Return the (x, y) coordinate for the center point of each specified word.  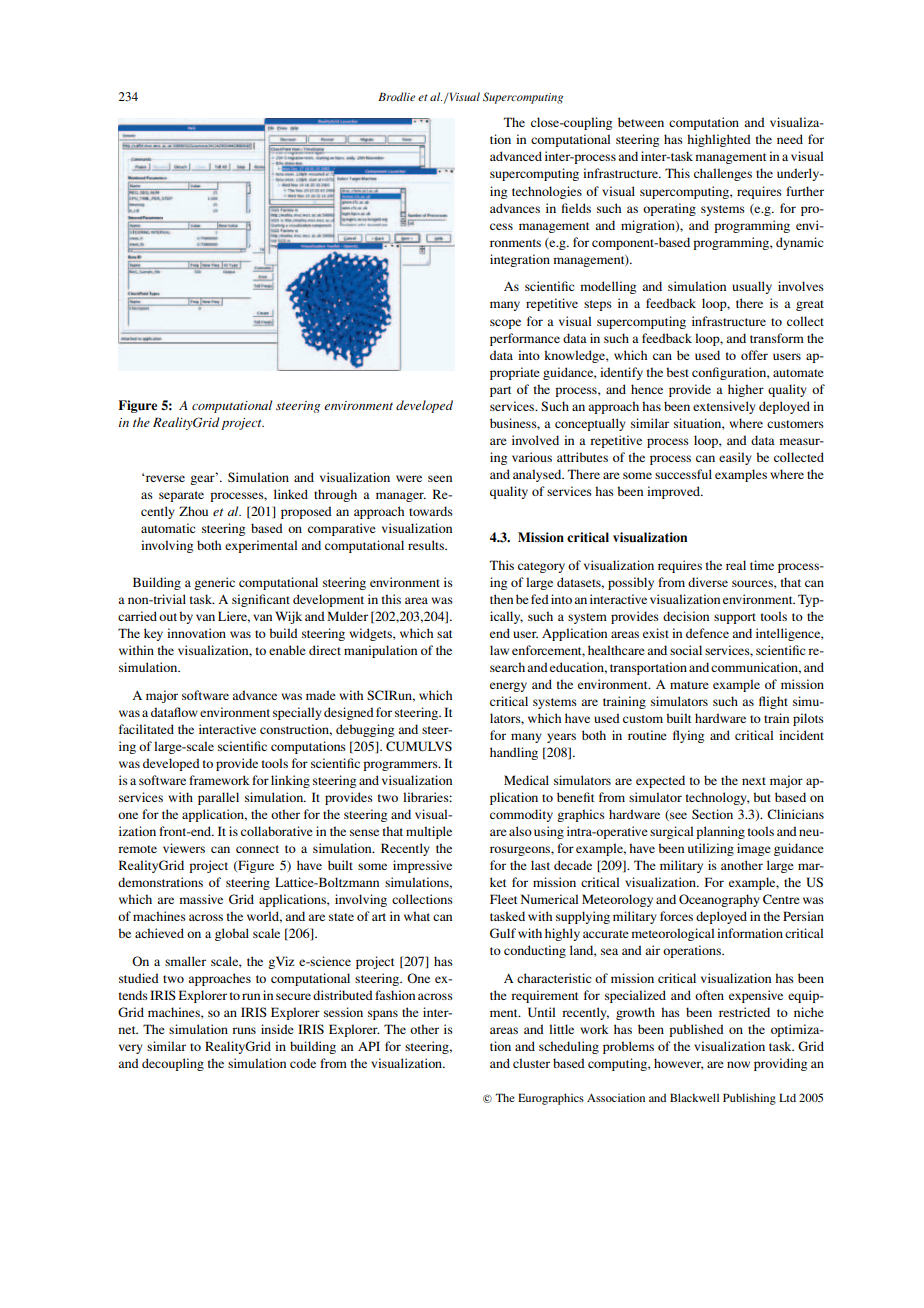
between (641, 122)
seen (440, 478)
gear (203, 479)
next (754, 781)
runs (244, 1030)
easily (735, 458)
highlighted (719, 140)
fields (576, 208)
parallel (218, 798)
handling (514, 753)
